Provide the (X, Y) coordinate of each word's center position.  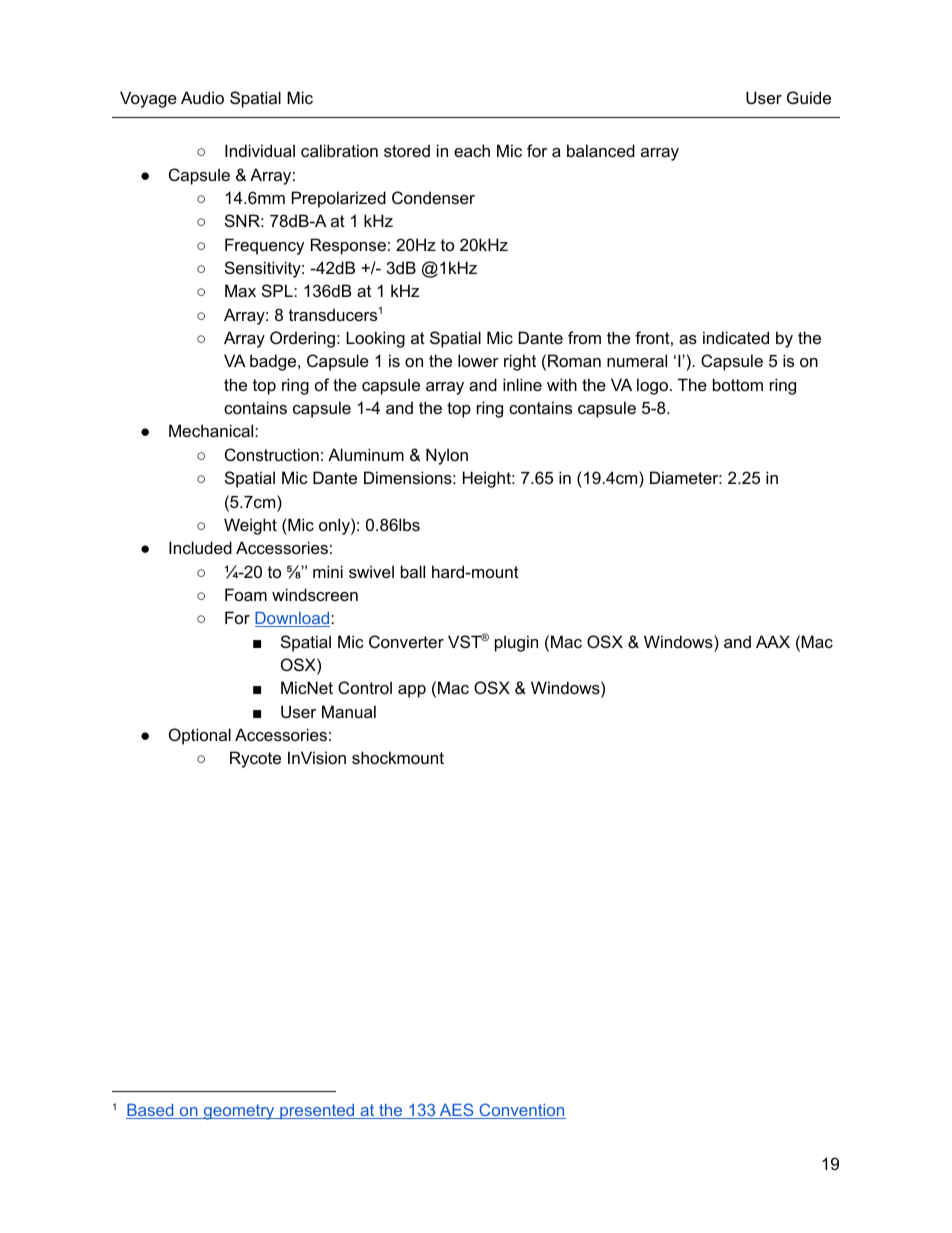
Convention (521, 1111)
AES (456, 1111)
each (472, 150)
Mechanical (212, 430)
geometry (239, 1112)
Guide (809, 97)
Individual (260, 150)
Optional (200, 736)
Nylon (447, 456)
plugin (516, 643)
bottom (738, 384)
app (412, 691)
